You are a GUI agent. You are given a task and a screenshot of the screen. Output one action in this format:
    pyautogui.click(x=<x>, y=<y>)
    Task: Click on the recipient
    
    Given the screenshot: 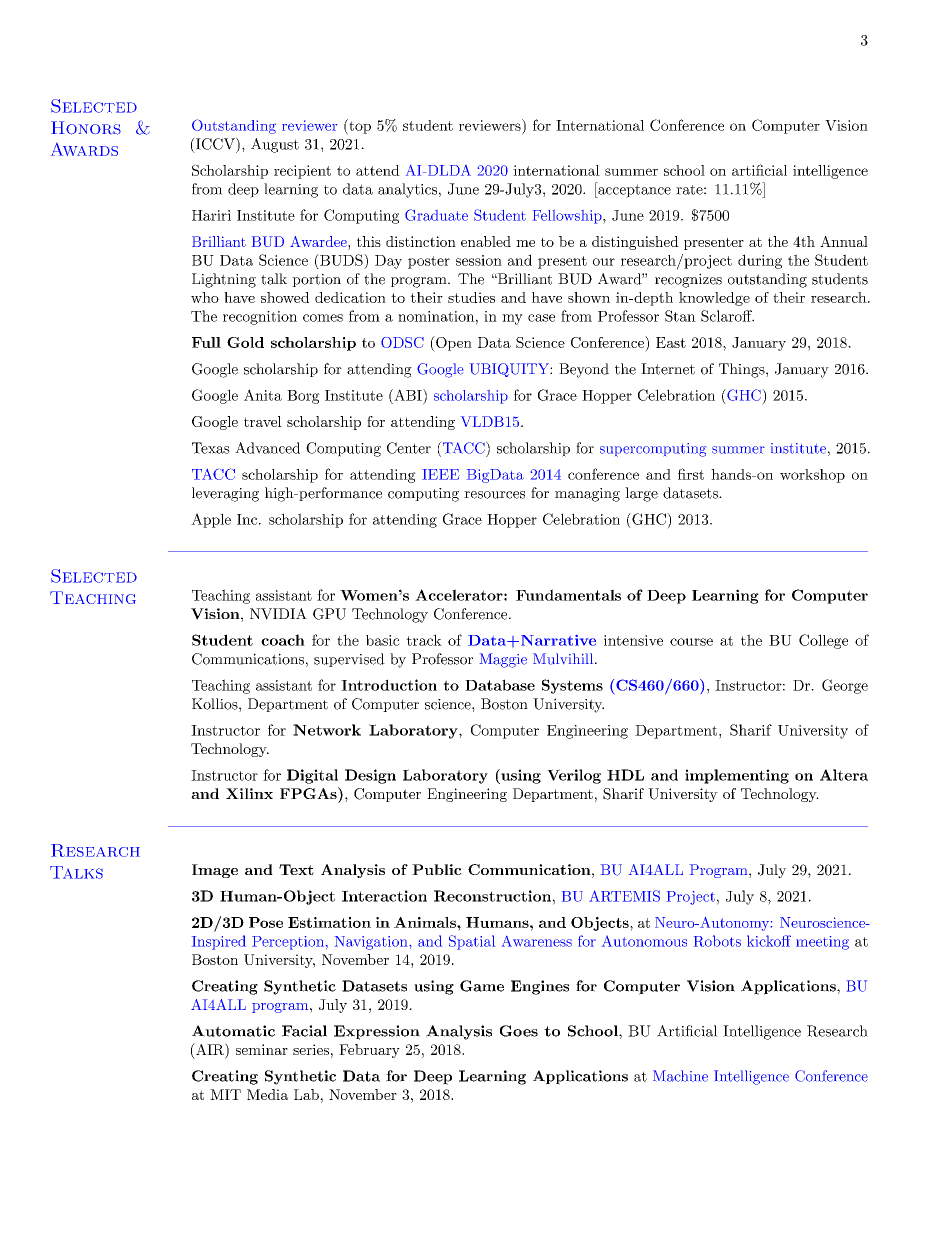 What is the action you would take?
    pyautogui.click(x=302, y=172)
